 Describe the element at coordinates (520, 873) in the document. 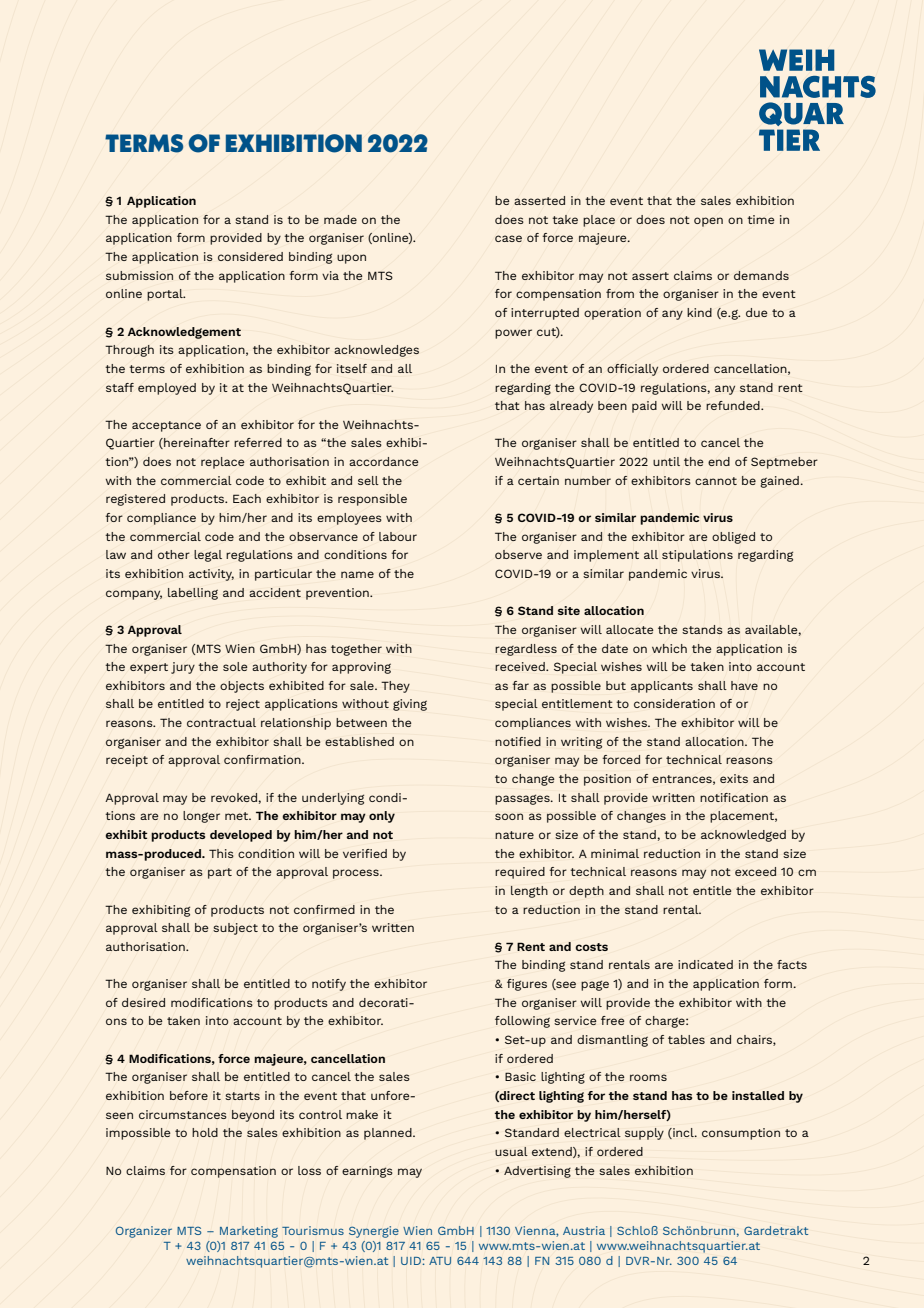

I see `required` at that location.
